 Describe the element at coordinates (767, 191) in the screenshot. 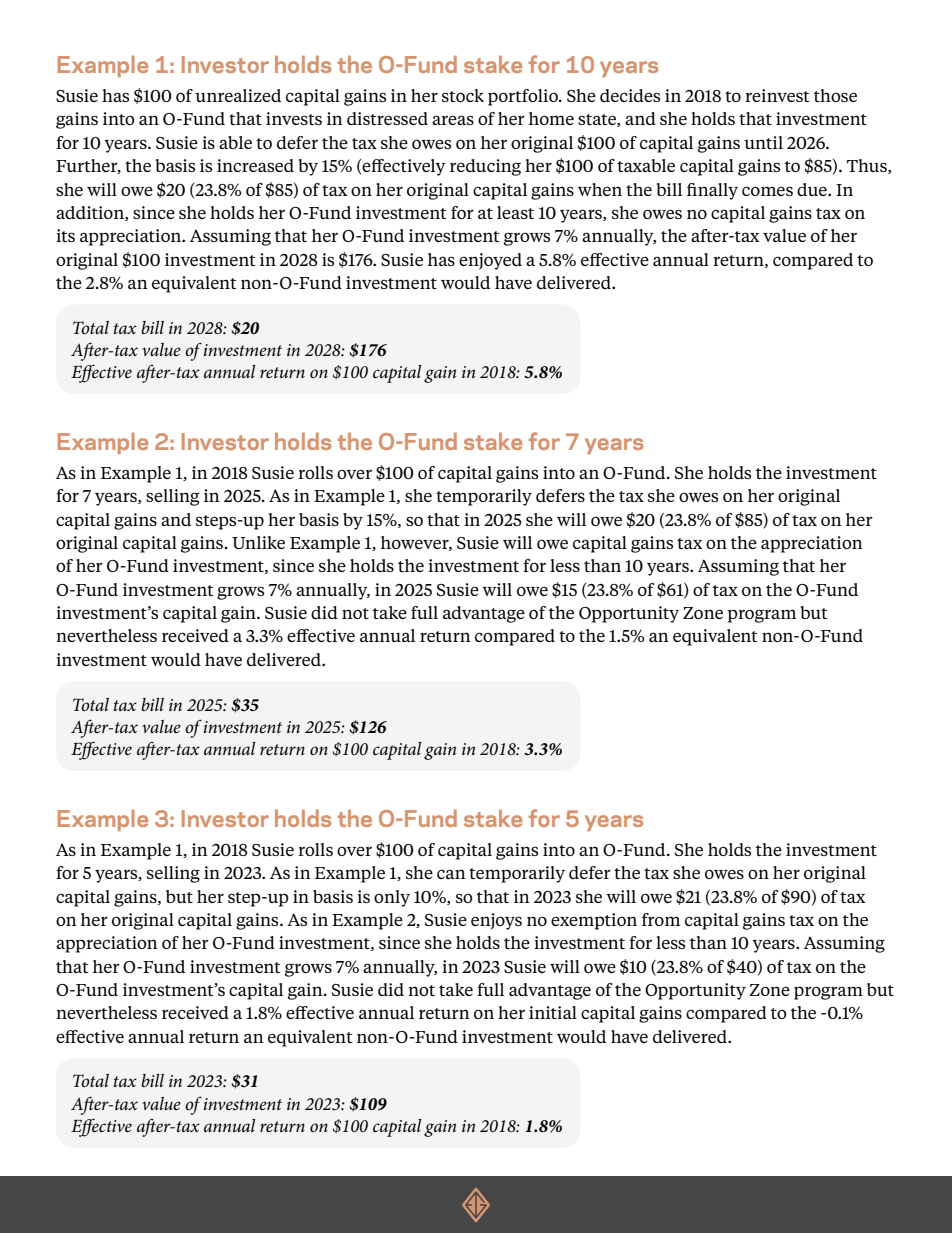

I see `comes` at that location.
